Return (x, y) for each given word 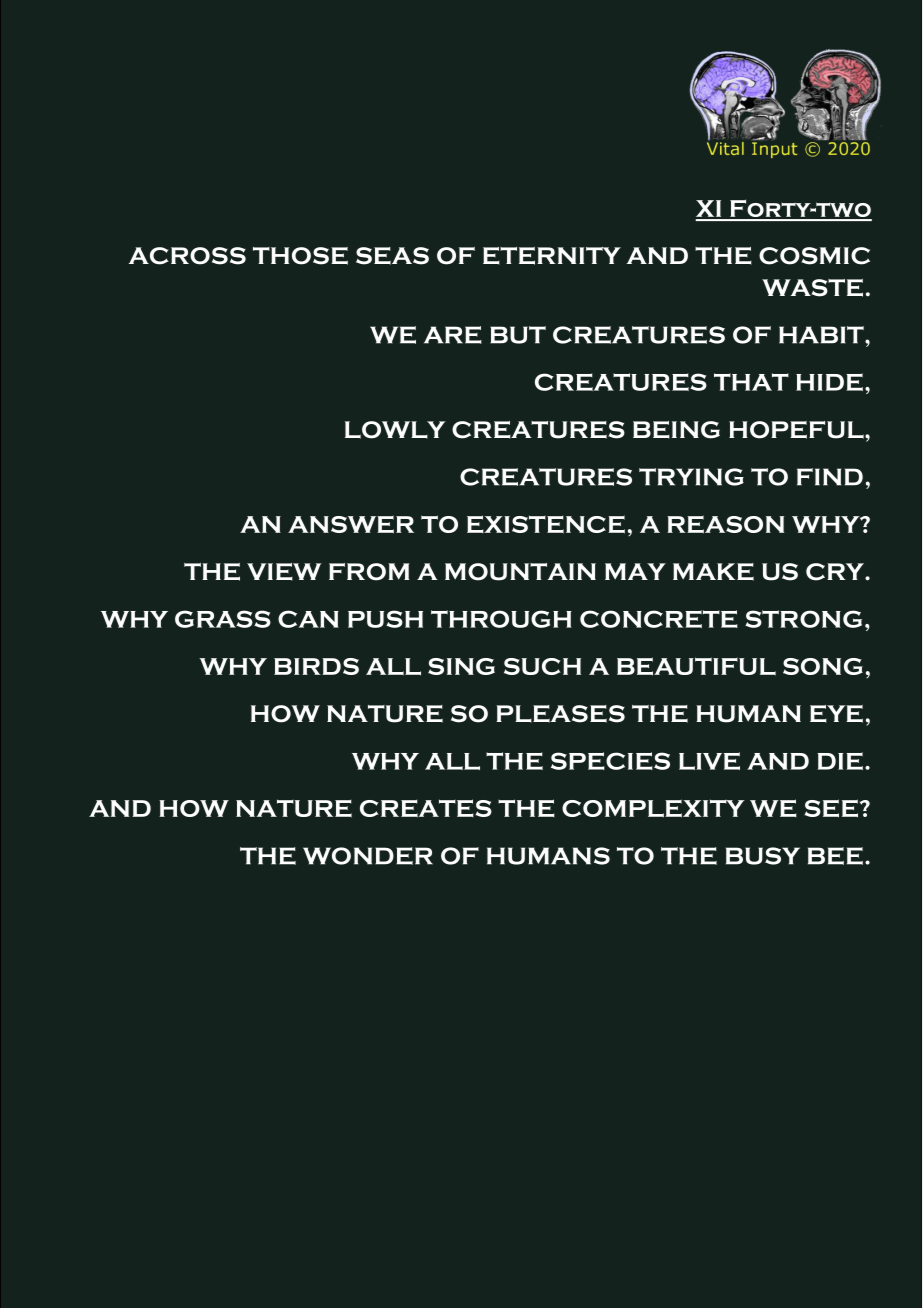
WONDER (368, 856)
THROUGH (501, 619)
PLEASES (560, 714)
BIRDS (316, 666)
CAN (308, 619)
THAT (751, 382)
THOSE (300, 256)
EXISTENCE (546, 524)
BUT (518, 335)
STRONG (803, 619)
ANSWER (351, 524)
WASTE (812, 288)
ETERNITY (552, 256)
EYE (836, 714)
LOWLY (395, 430)
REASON (725, 524)
